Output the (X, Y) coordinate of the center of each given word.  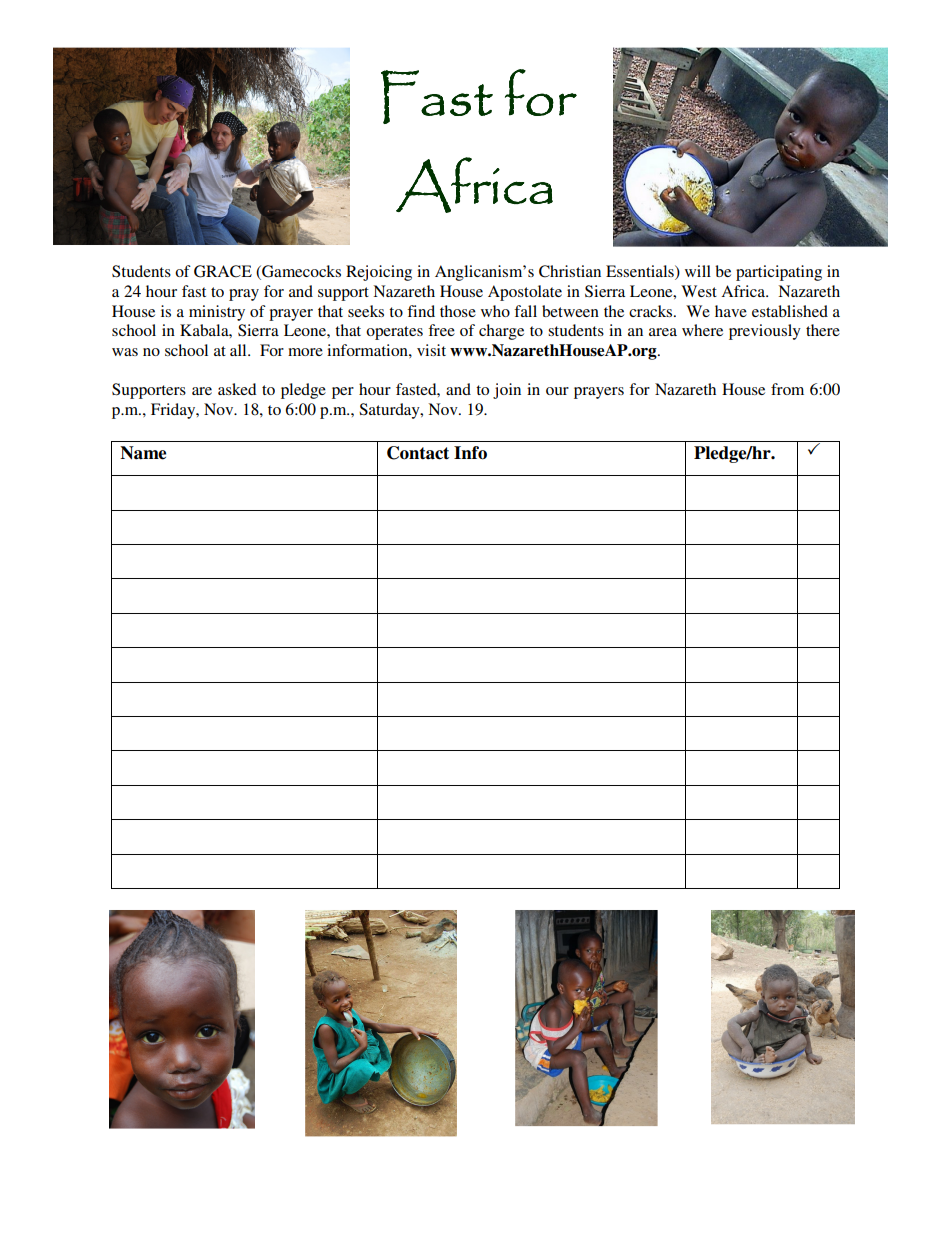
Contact (418, 453)
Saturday (390, 411)
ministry (217, 313)
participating (779, 273)
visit (431, 350)
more (305, 352)
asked (237, 389)
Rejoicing (379, 273)
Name (143, 453)
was (125, 352)
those (458, 311)
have (731, 311)
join (507, 391)
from (787, 389)
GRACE (223, 271)
